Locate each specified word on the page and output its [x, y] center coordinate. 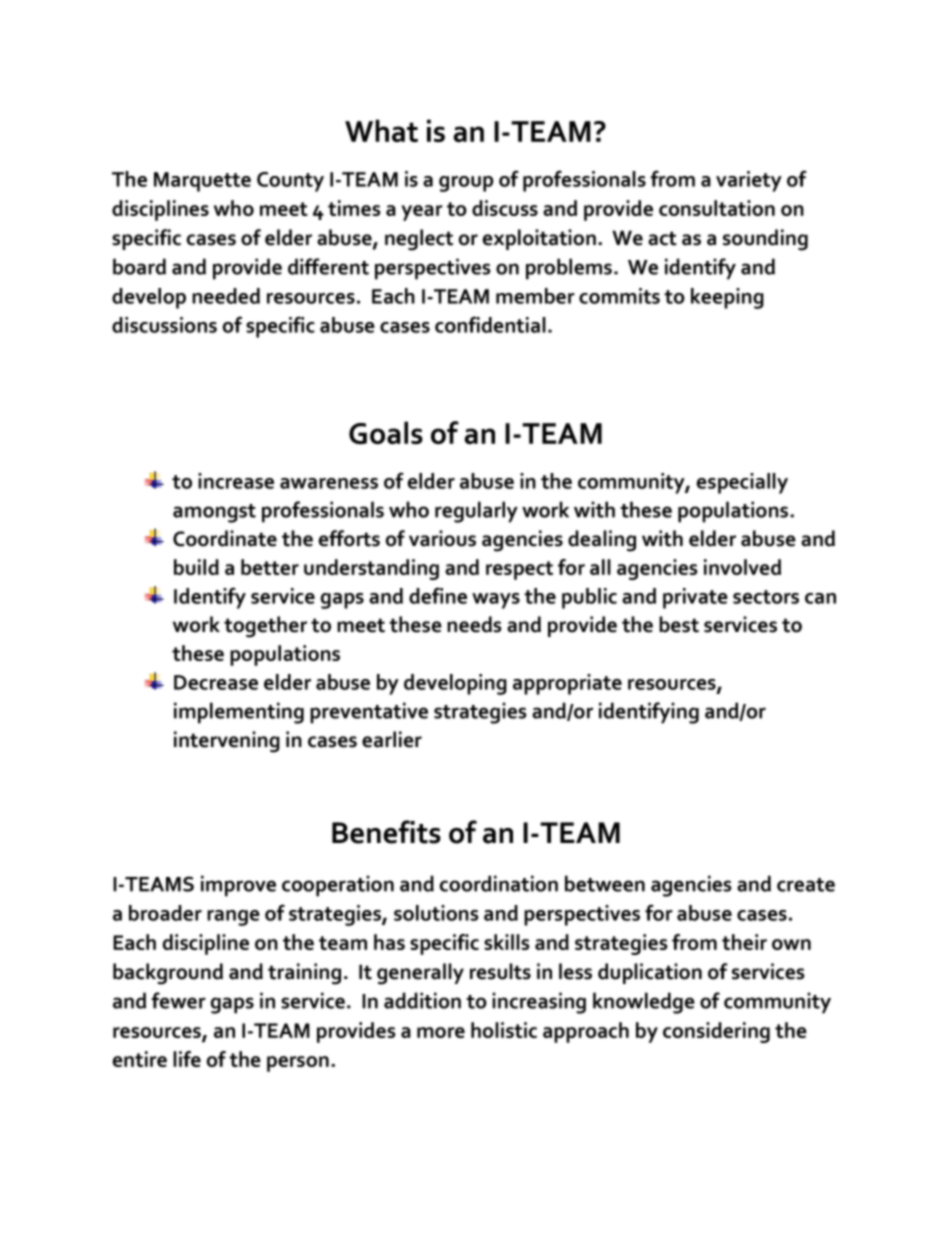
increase [236, 481]
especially [742, 483]
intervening [227, 742]
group [466, 184]
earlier [392, 739]
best [679, 624]
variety [749, 181]
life [187, 1059]
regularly [476, 512]
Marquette [202, 182]
